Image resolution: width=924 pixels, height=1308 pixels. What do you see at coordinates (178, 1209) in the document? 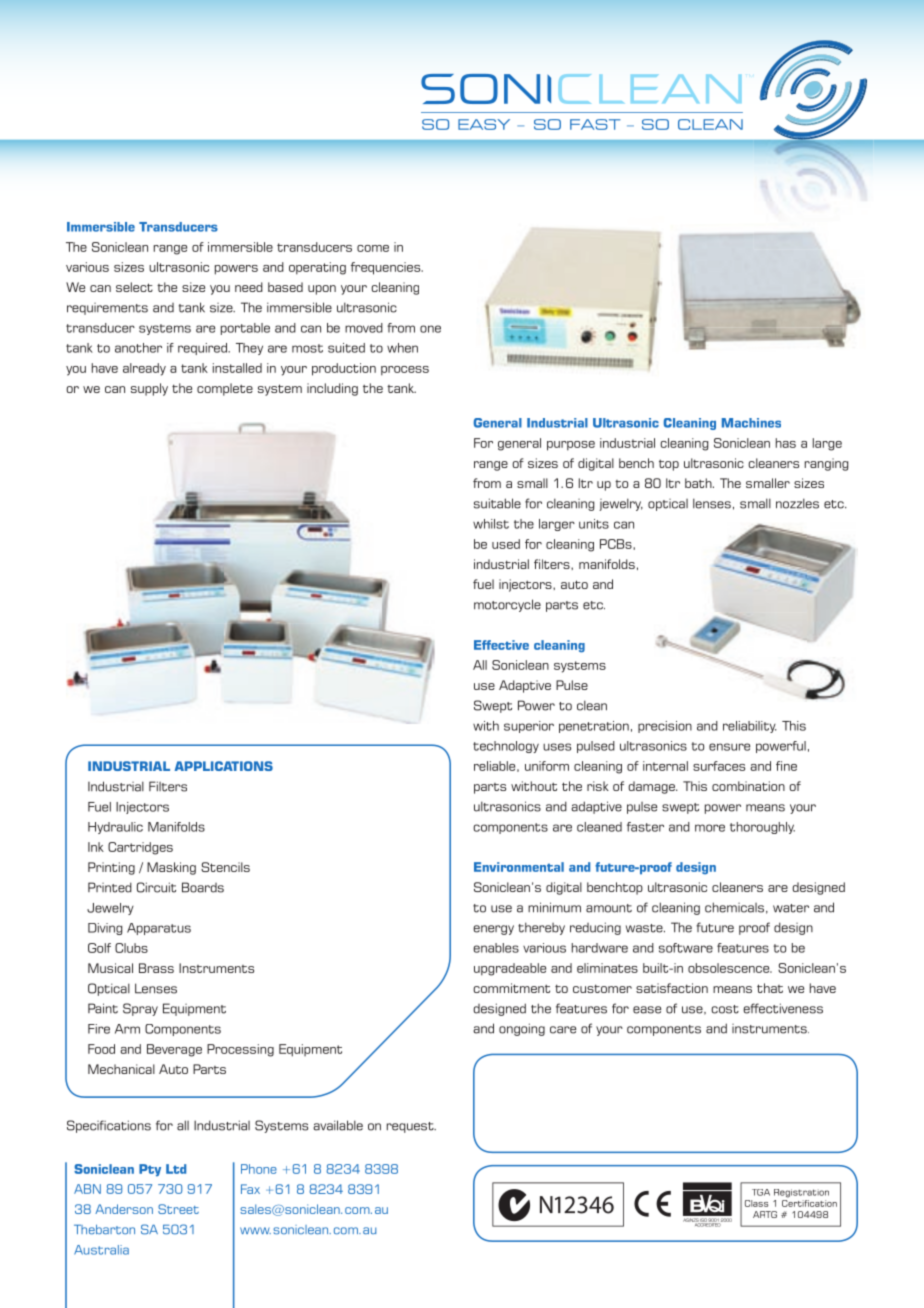
I see `Street` at bounding box center [178, 1209].
